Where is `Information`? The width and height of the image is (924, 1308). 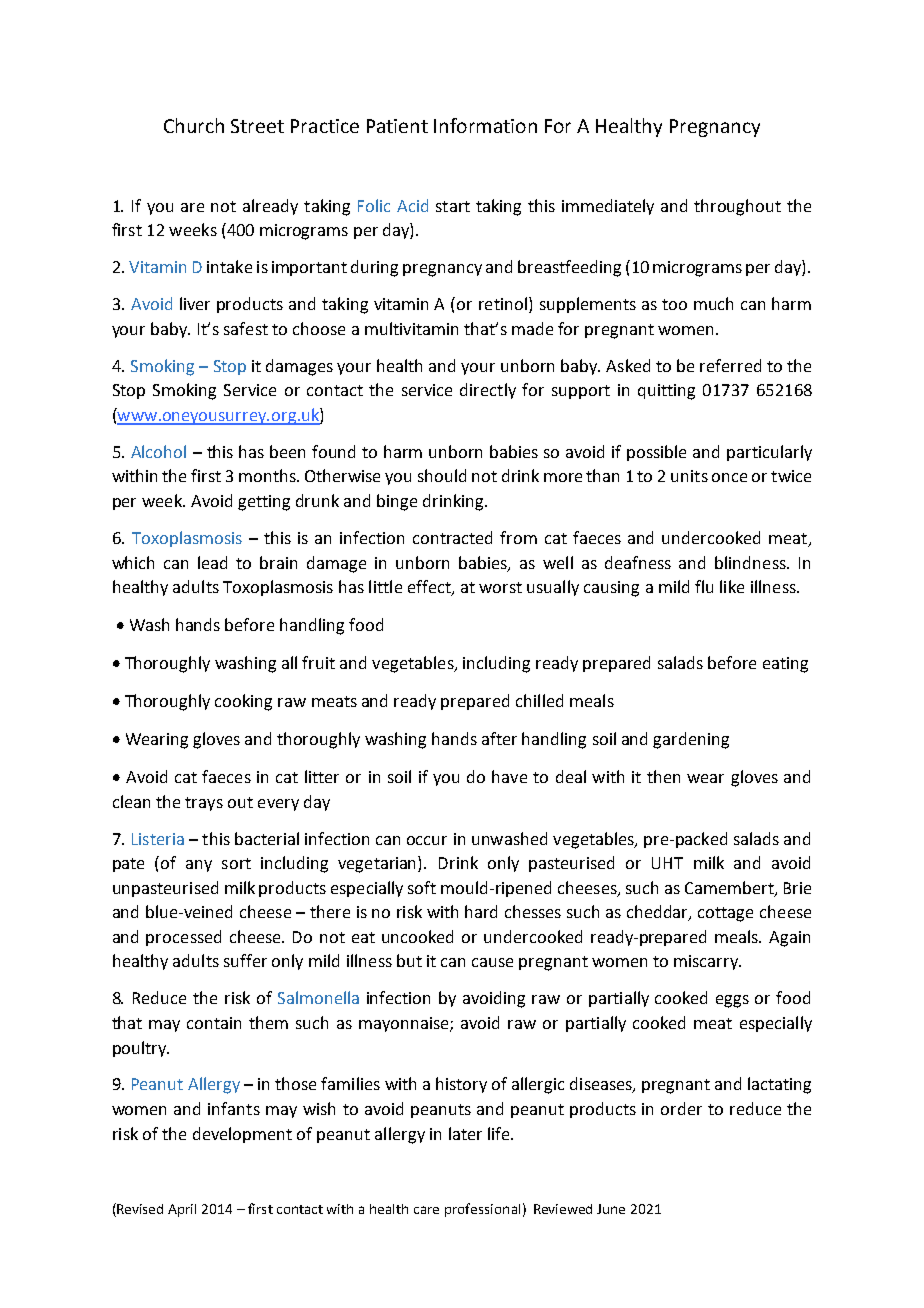
Information is located at coordinates (485, 125).
